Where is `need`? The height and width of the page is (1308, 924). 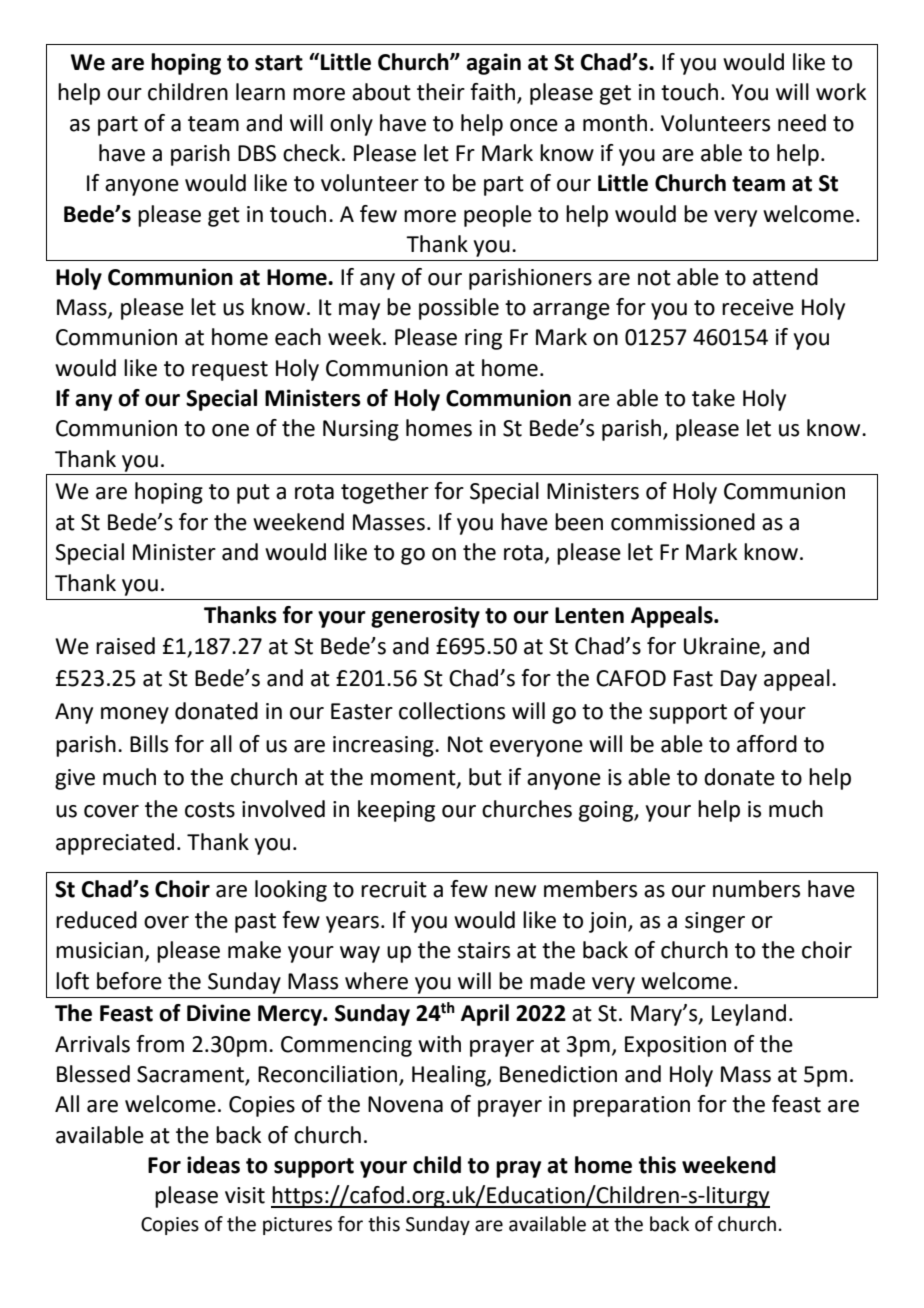 need is located at coordinates (802, 123).
